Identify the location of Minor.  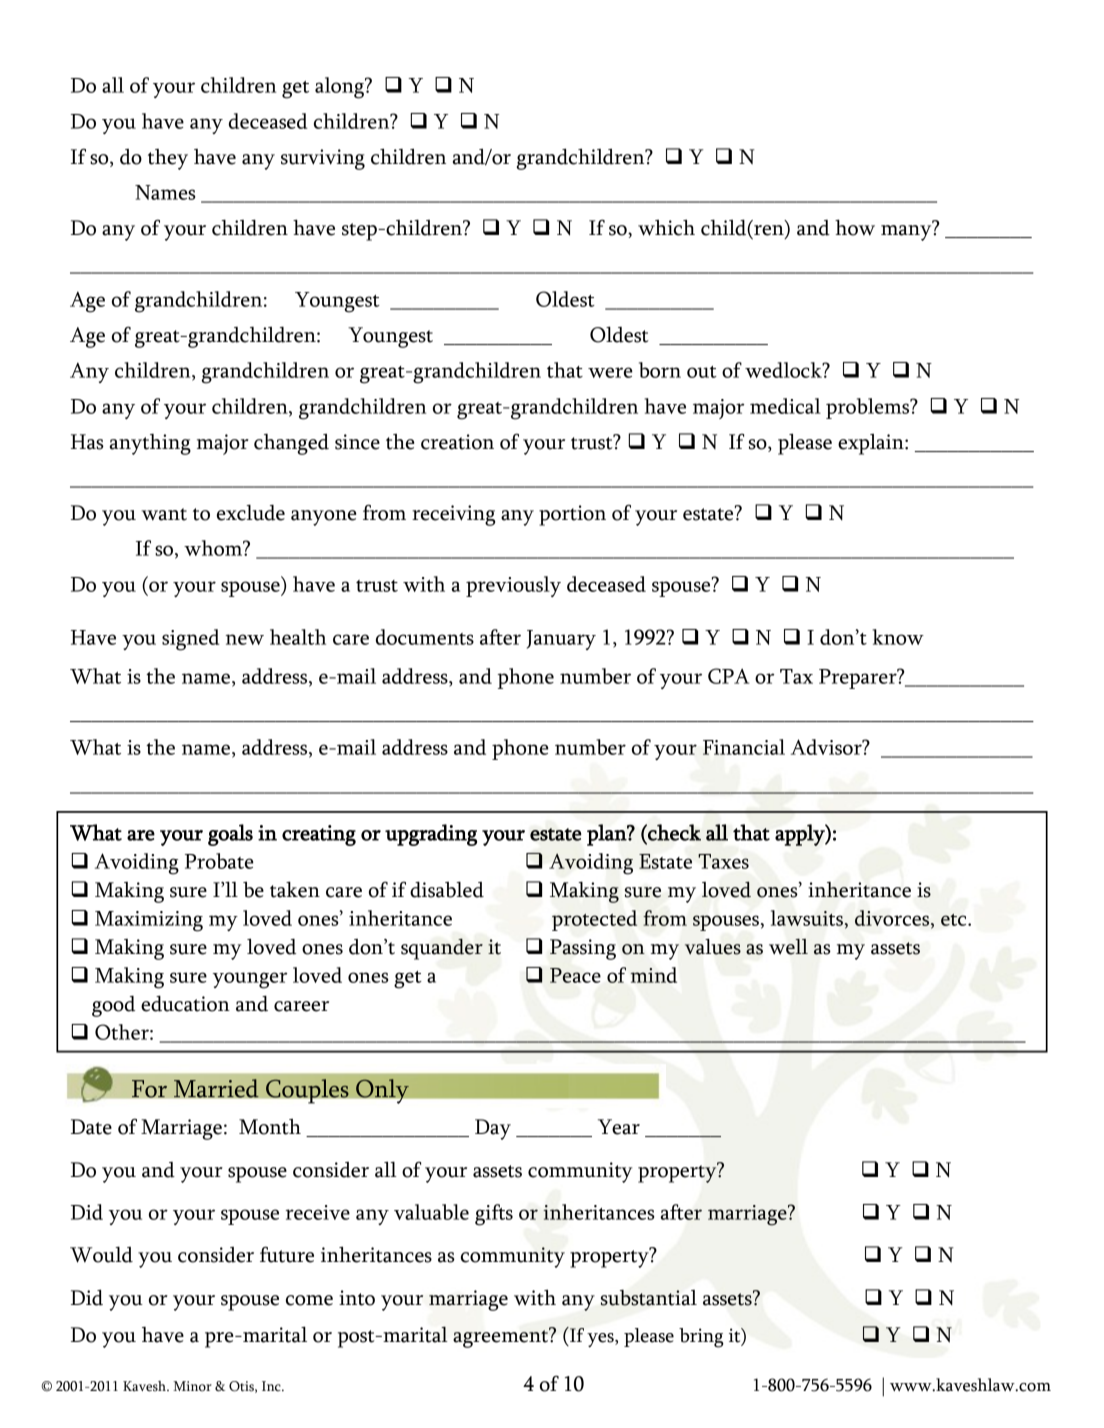
(192, 1386).
